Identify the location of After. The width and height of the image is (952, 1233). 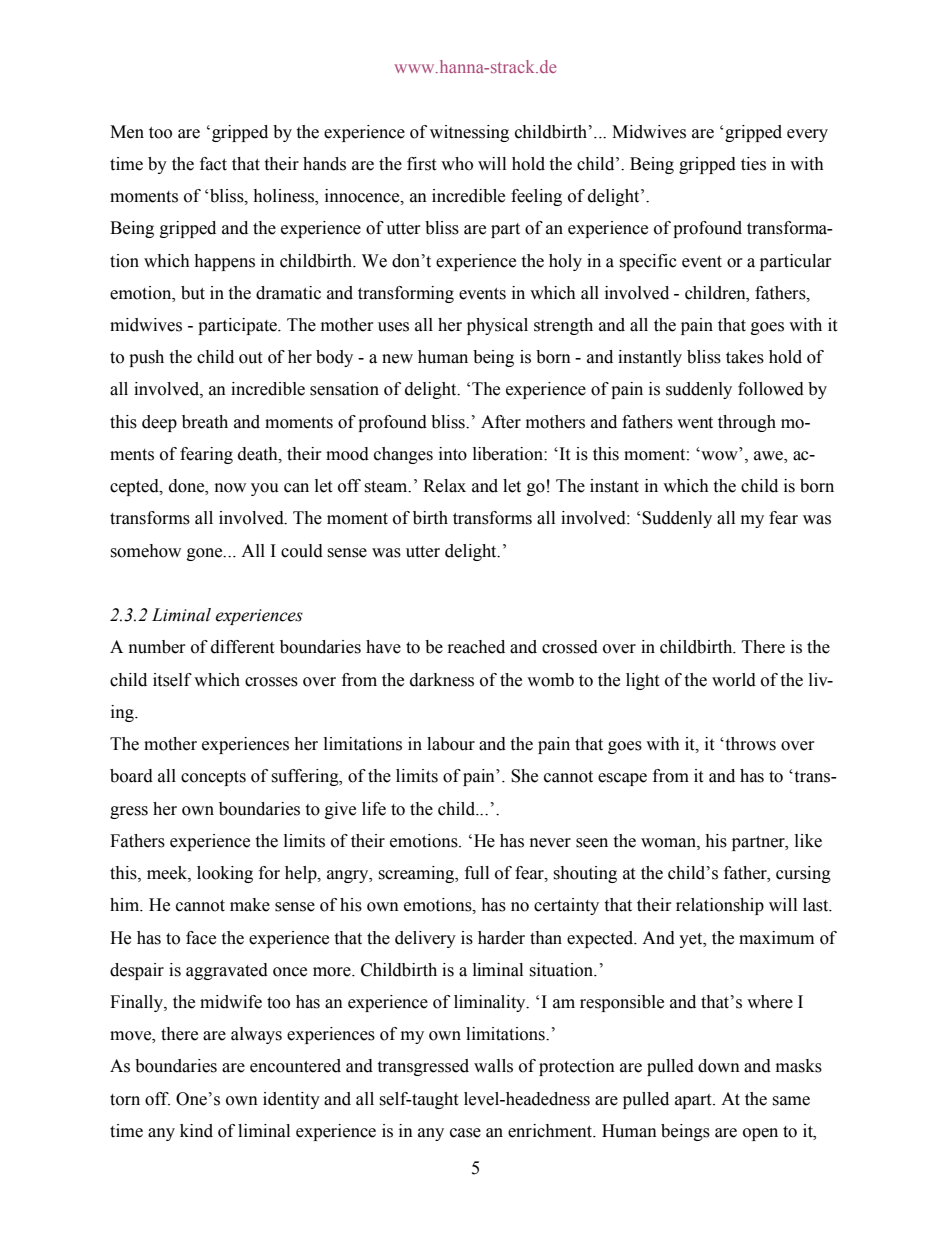
(501, 422).
